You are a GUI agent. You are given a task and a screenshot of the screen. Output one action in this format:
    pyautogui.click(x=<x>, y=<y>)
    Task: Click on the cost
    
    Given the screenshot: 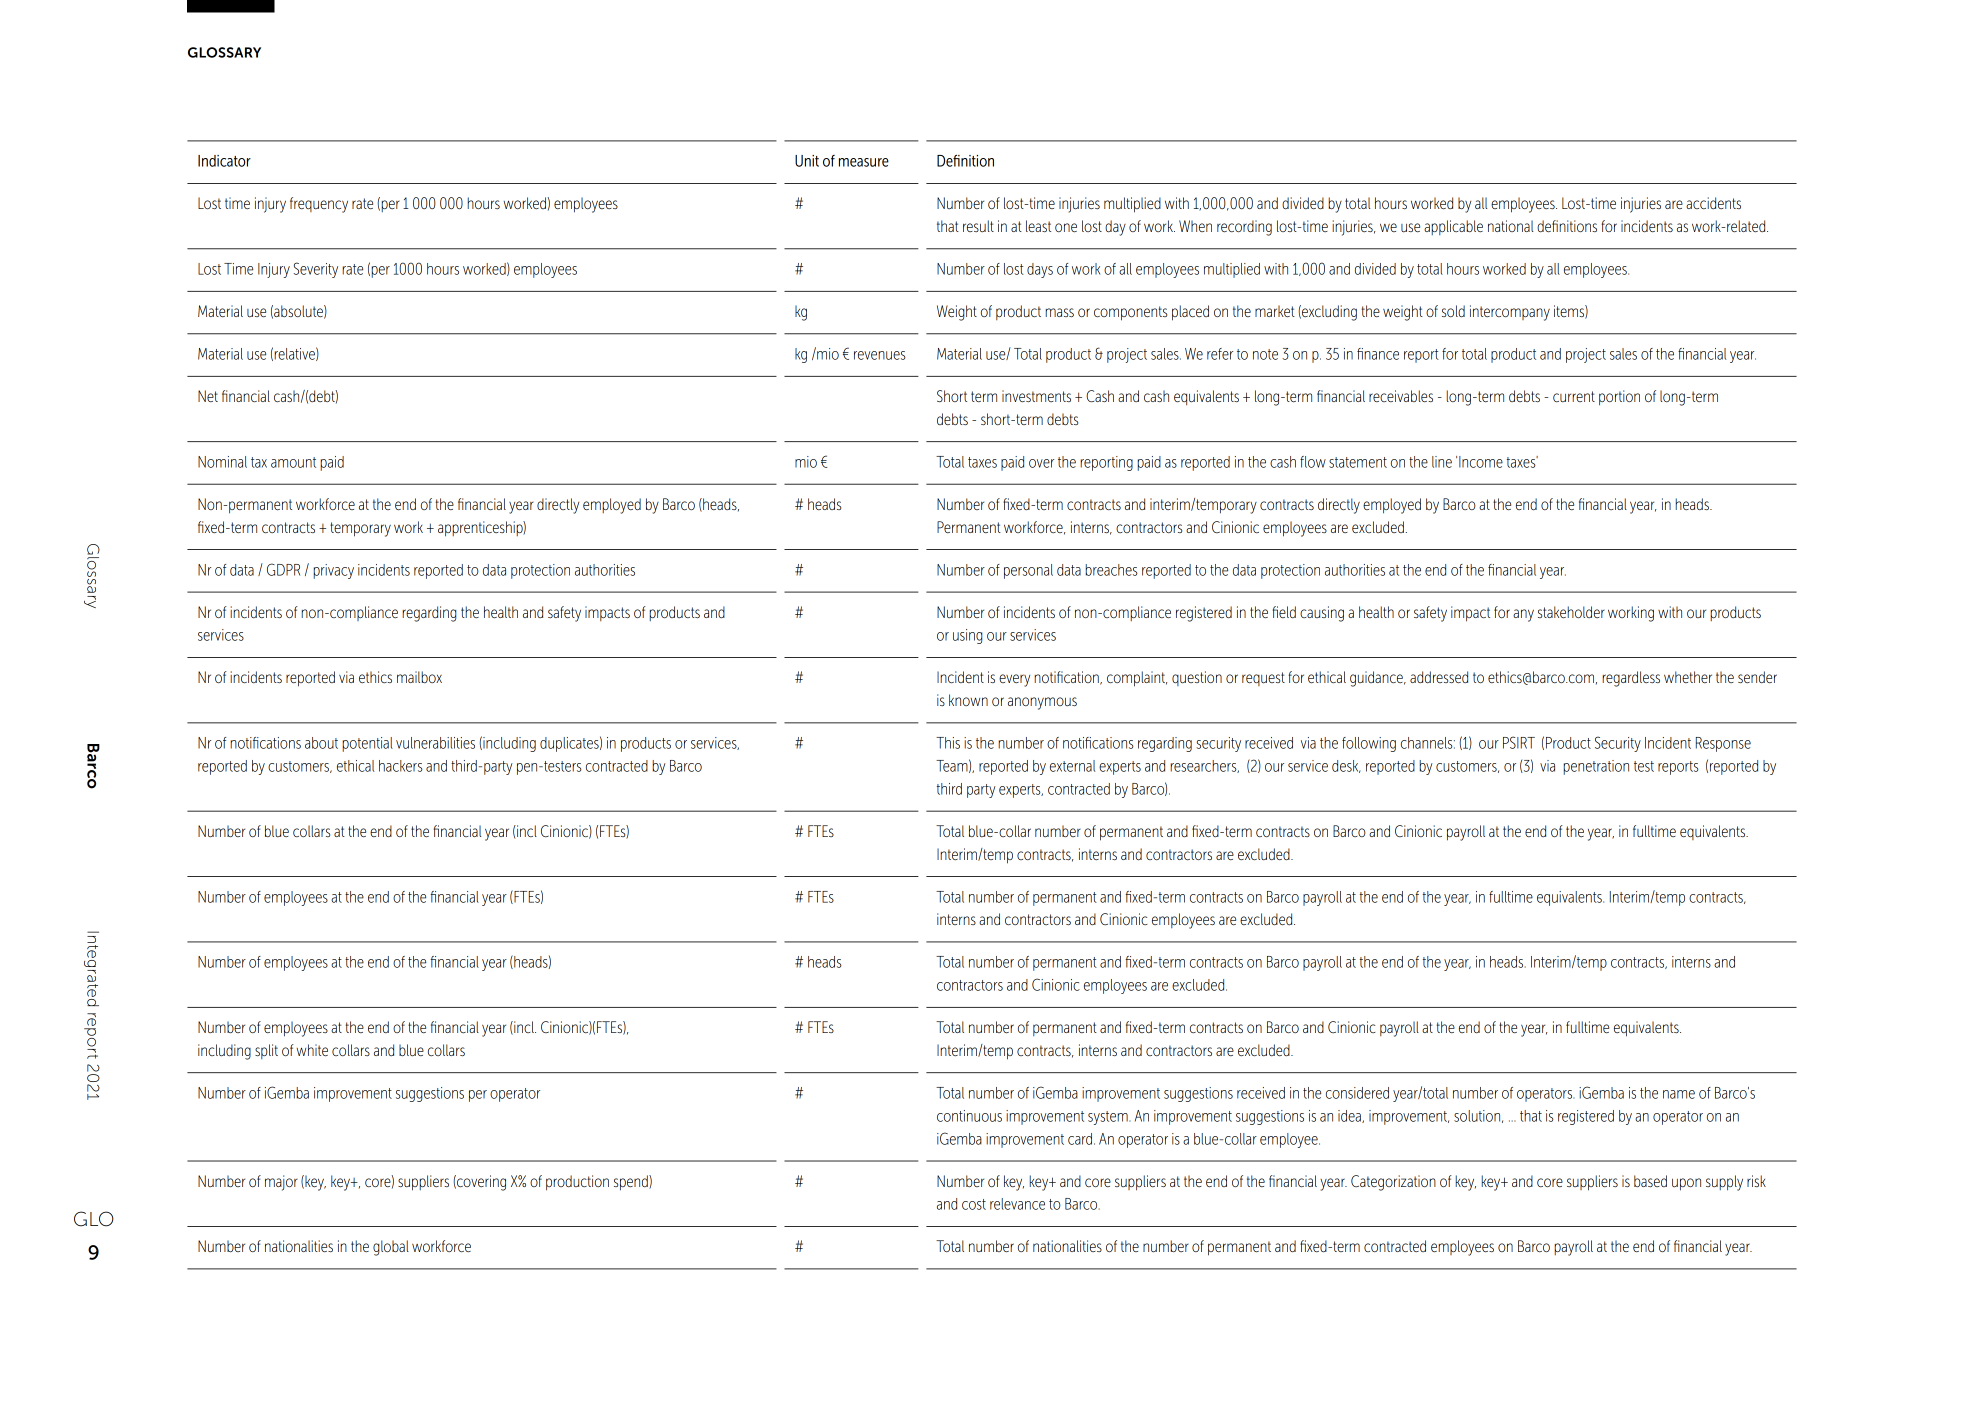 What is the action you would take?
    pyautogui.click(x=974, y=1204)
